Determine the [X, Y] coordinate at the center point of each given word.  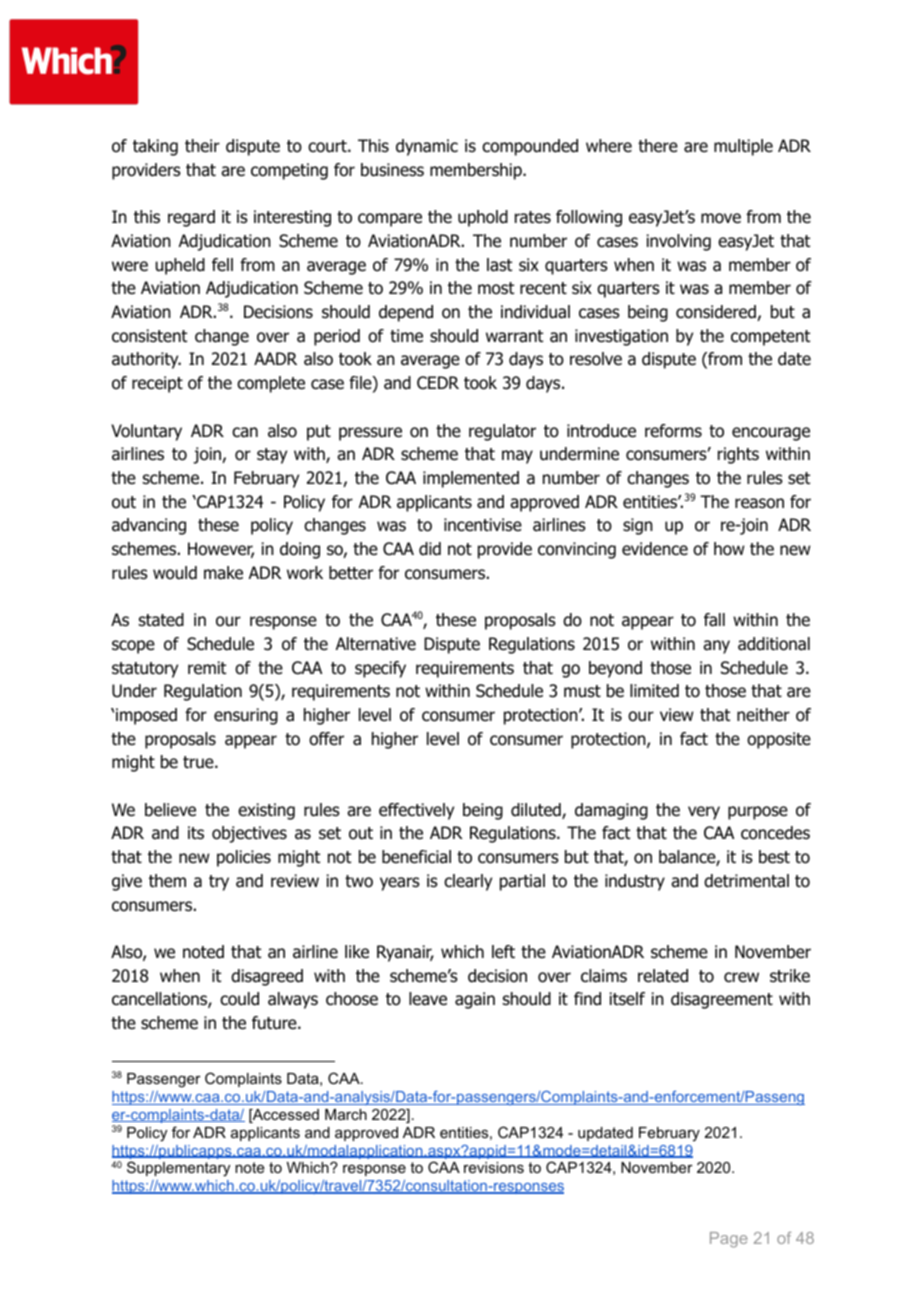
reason [759, 503]
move [721, 218]
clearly [468, 882]
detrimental [746, 881]
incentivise [483, 524]
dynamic [427, 147]
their [202, 146]
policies [244, 858]
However [221, 550]
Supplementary [178, 1169]
